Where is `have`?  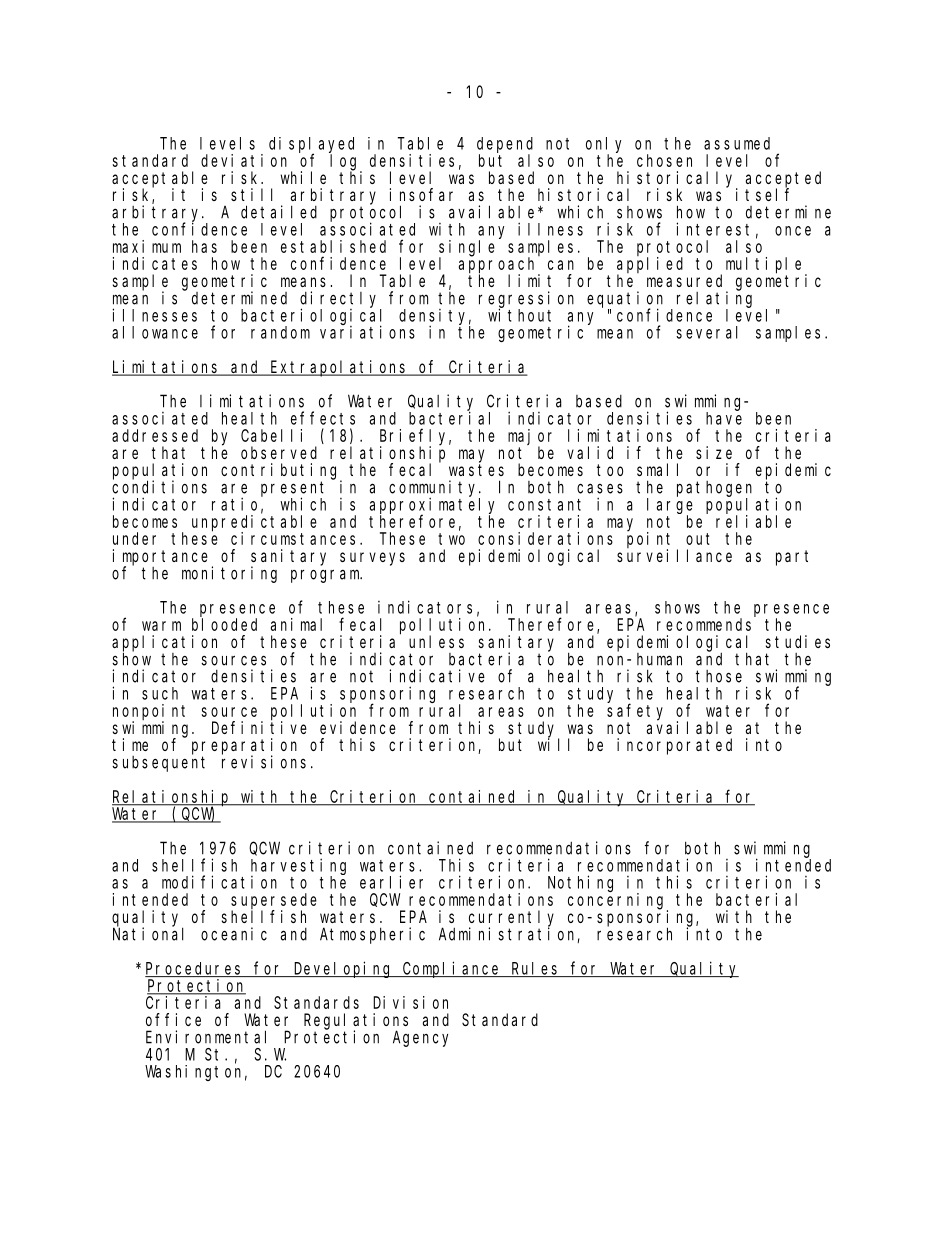
have is located at coordinates (724, 418).
